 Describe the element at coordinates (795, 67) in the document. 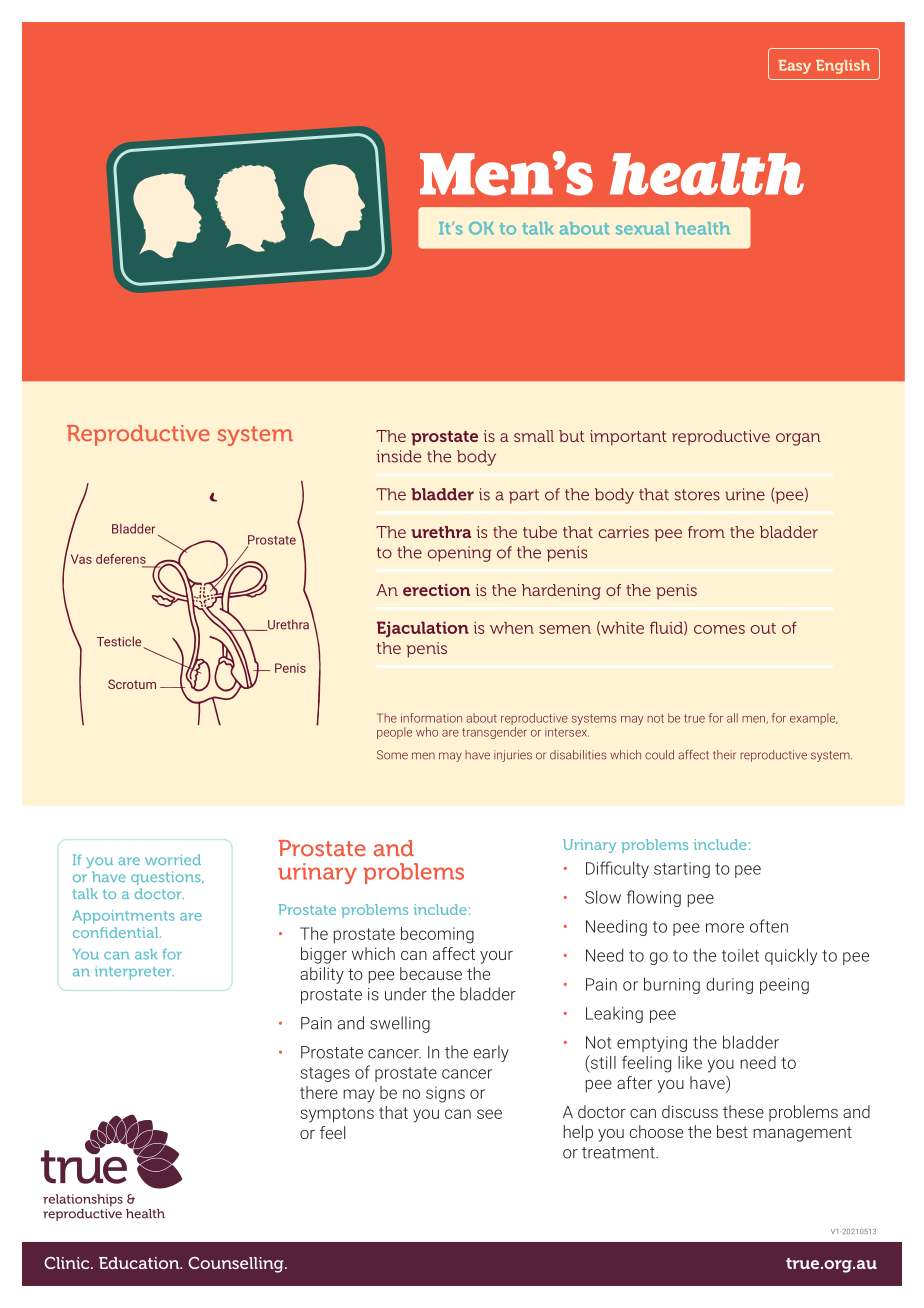

I see `Easy` at that location.
